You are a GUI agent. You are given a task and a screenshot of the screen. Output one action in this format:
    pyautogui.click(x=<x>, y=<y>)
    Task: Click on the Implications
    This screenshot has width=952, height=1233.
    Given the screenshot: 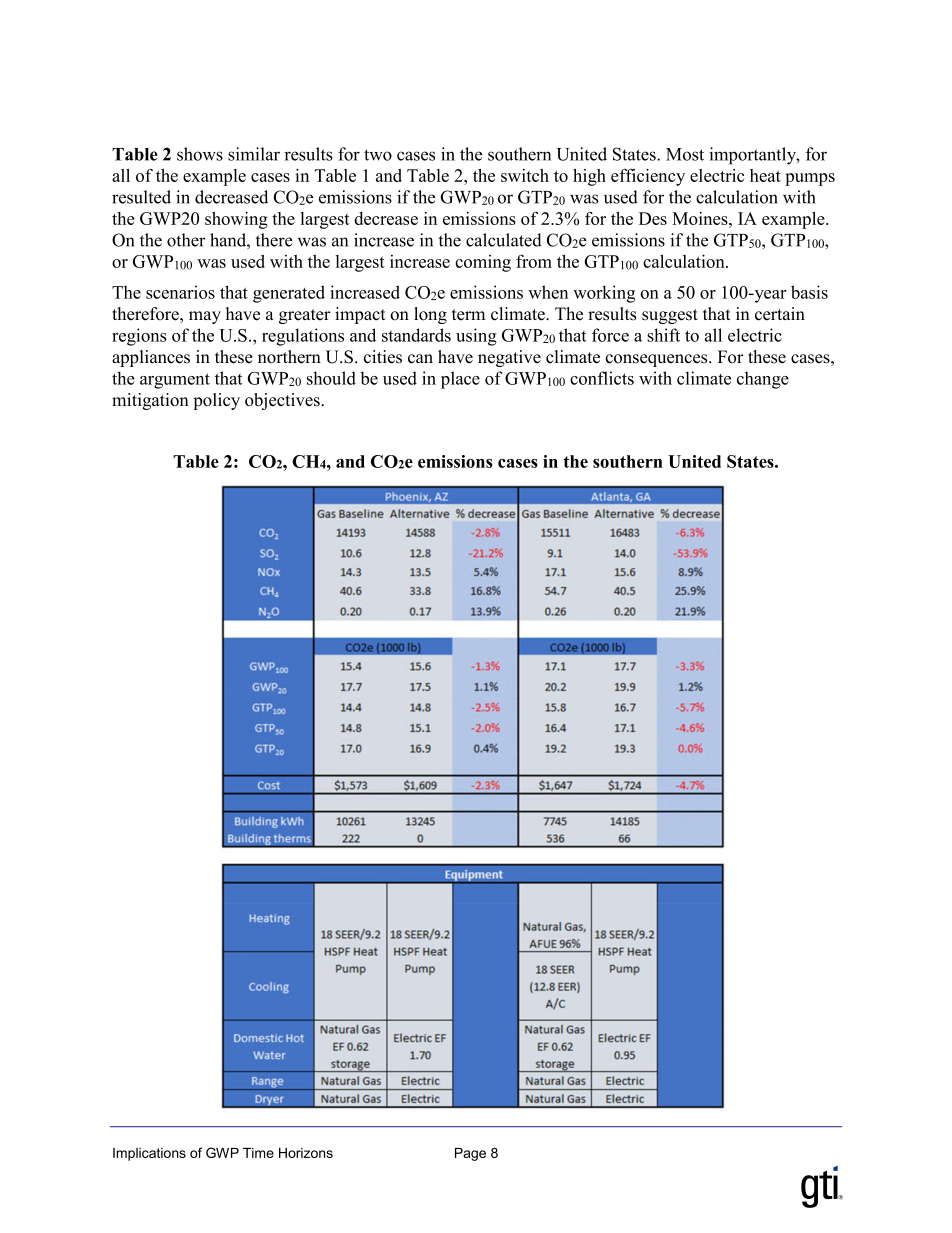 What is the action you would take?
    pyautogui.click(x=149, y=1154)
